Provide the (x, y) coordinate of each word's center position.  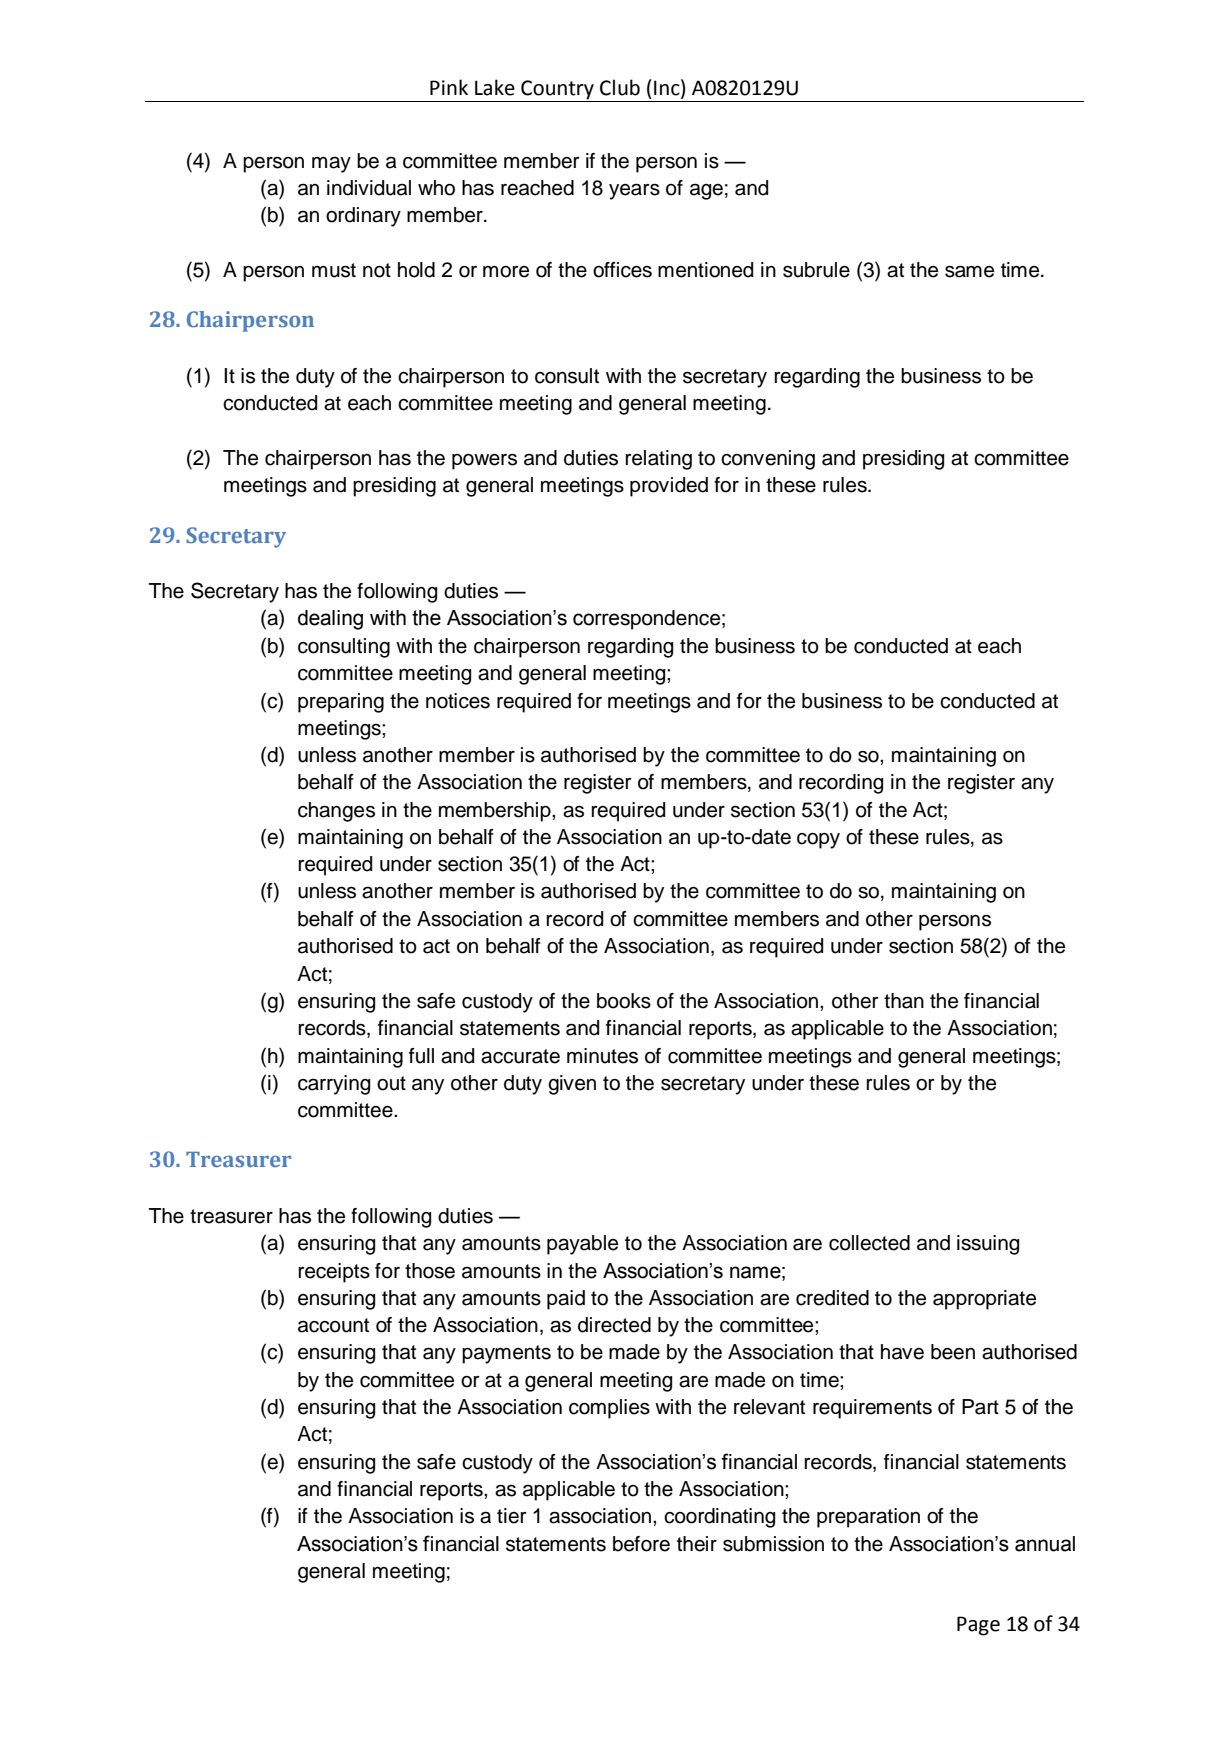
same (969, 271)
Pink (449, 87)
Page (978, 1626)
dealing (330, 620)
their (697, 1544)
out (391, 1083)
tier (512, 1516)
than (904, 1001)
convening (768, 460)
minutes (602, 1056)
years (634, 191)
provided (669, 487)
